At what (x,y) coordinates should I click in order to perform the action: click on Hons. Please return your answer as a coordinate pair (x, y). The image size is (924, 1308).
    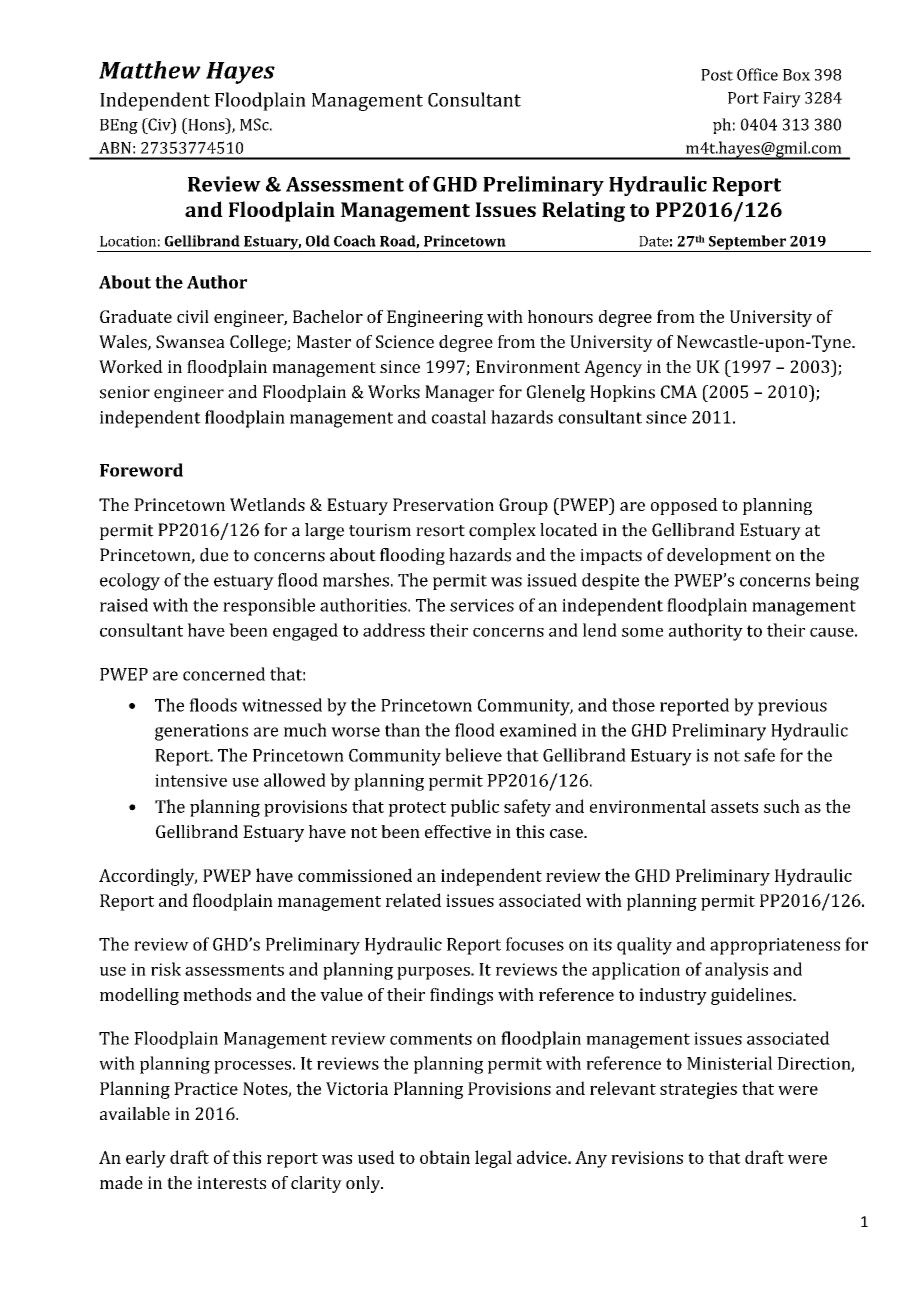
    Looking at the image, I should click on (206, 124).
